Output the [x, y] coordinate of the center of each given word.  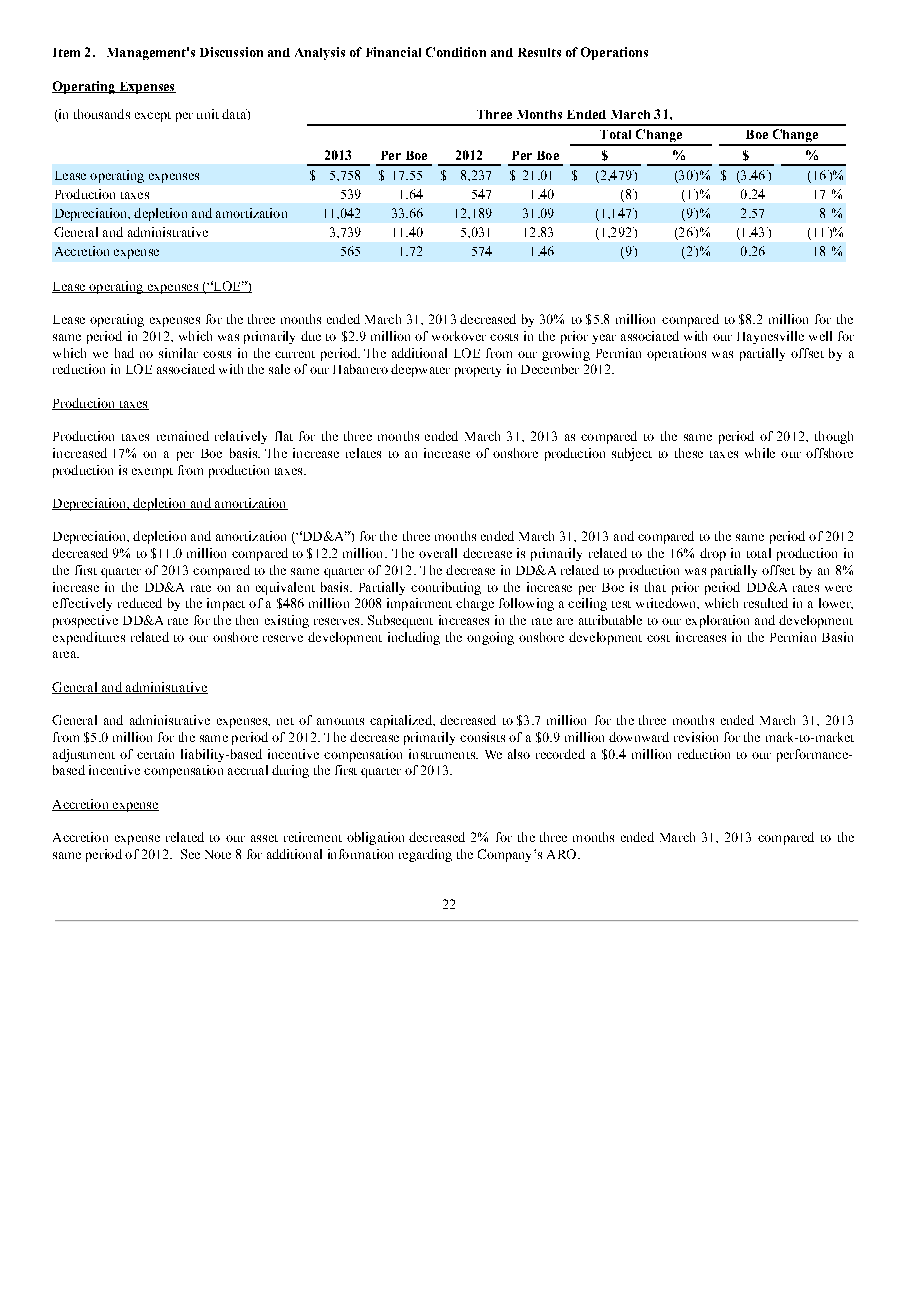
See [190, 854]
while [760, 453]
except [153, 117]
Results [539, 52]
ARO [563, 854]
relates [363, 453]
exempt [152, 473]
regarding [425, 855]
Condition [456, 52]
